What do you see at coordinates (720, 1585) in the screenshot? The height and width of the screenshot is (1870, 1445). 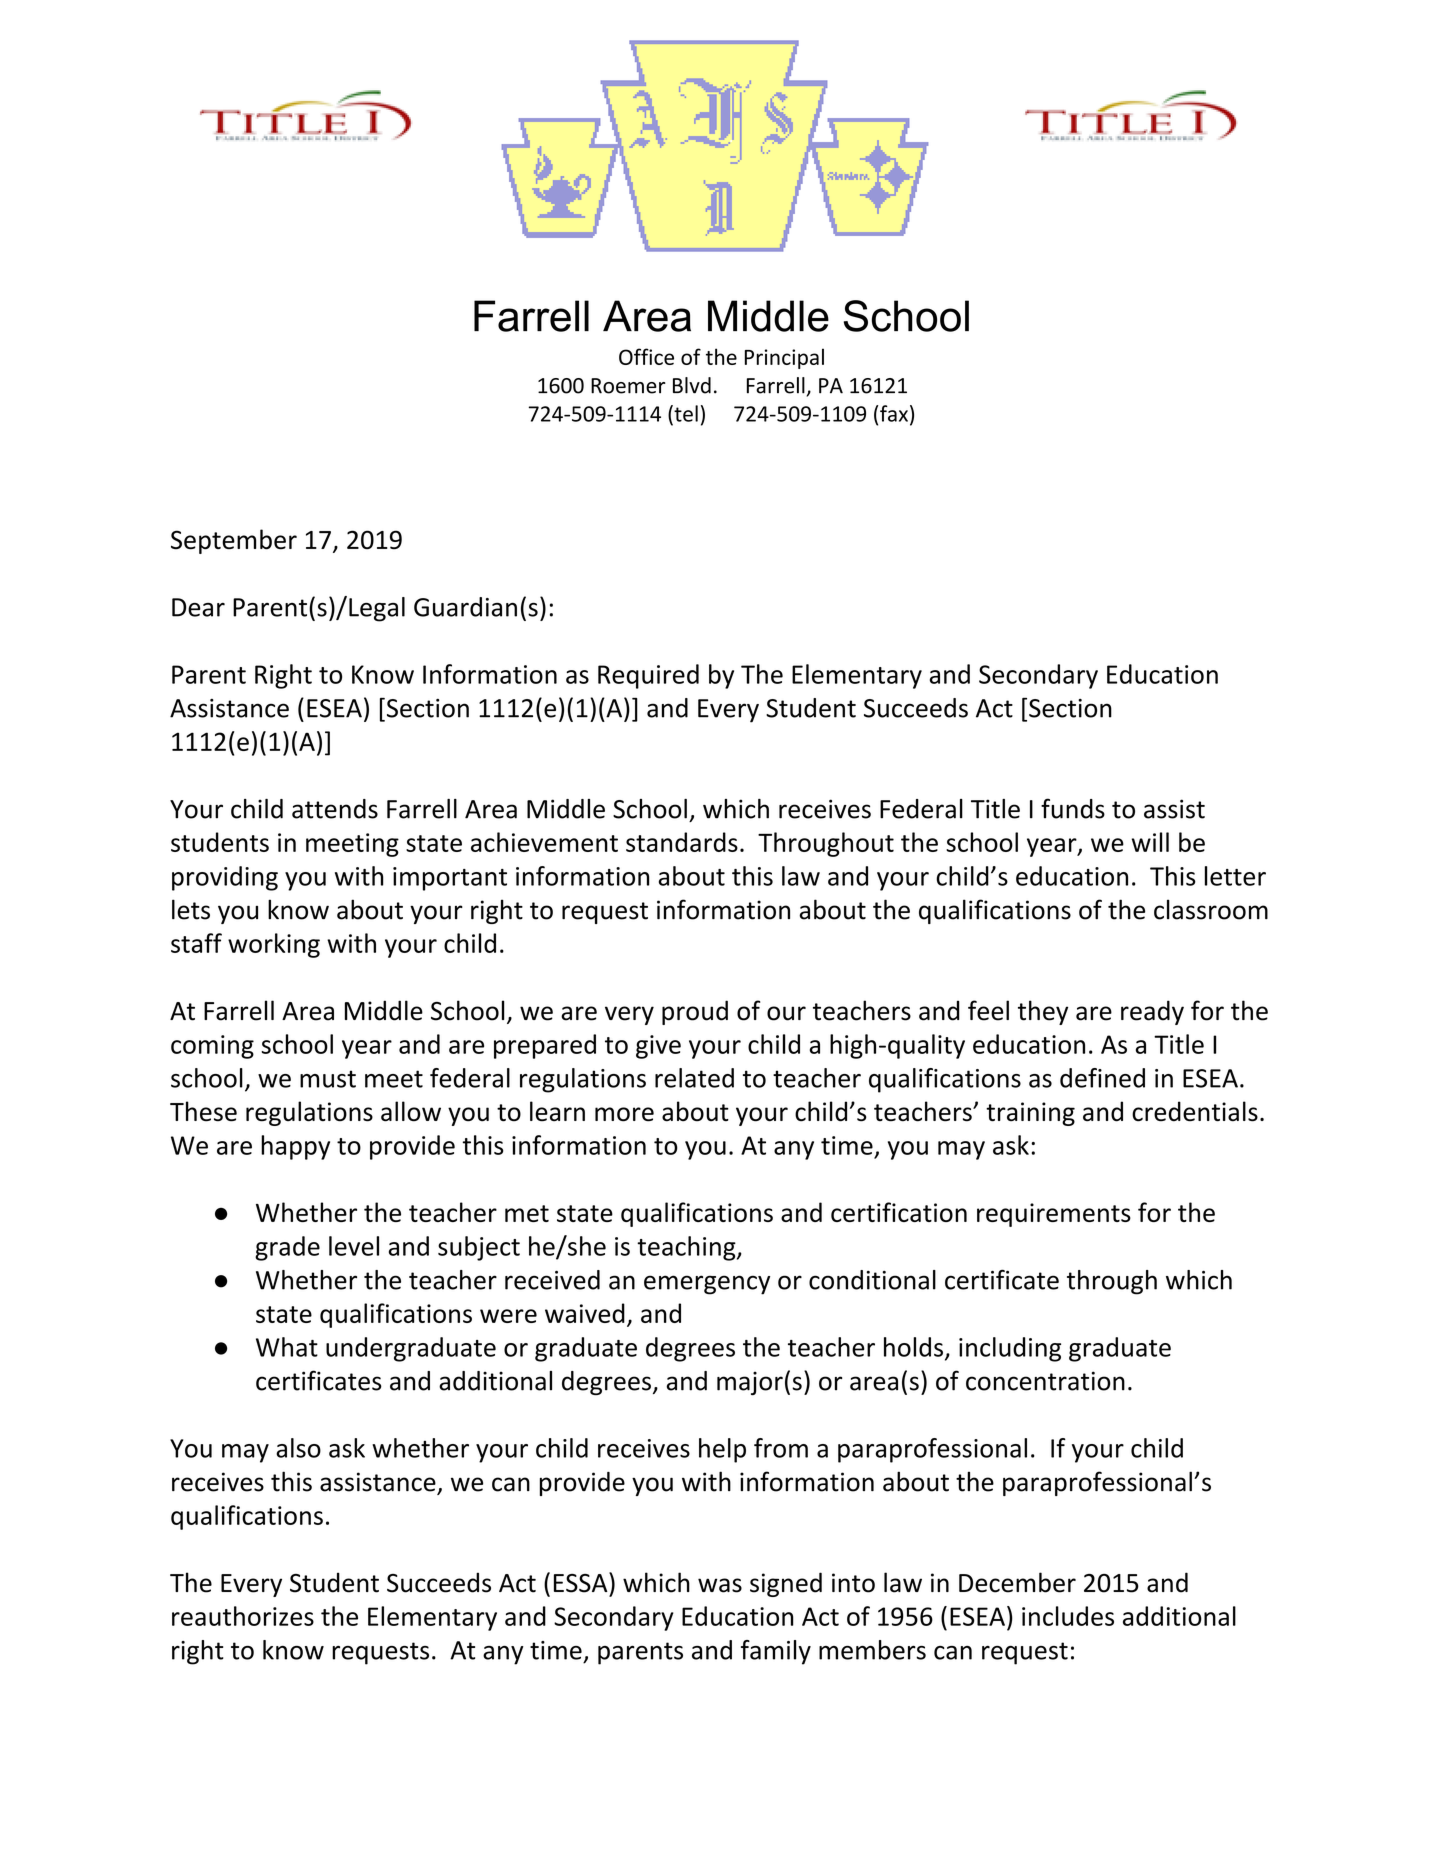 I see `was` at bounding box center [720, 1585].
